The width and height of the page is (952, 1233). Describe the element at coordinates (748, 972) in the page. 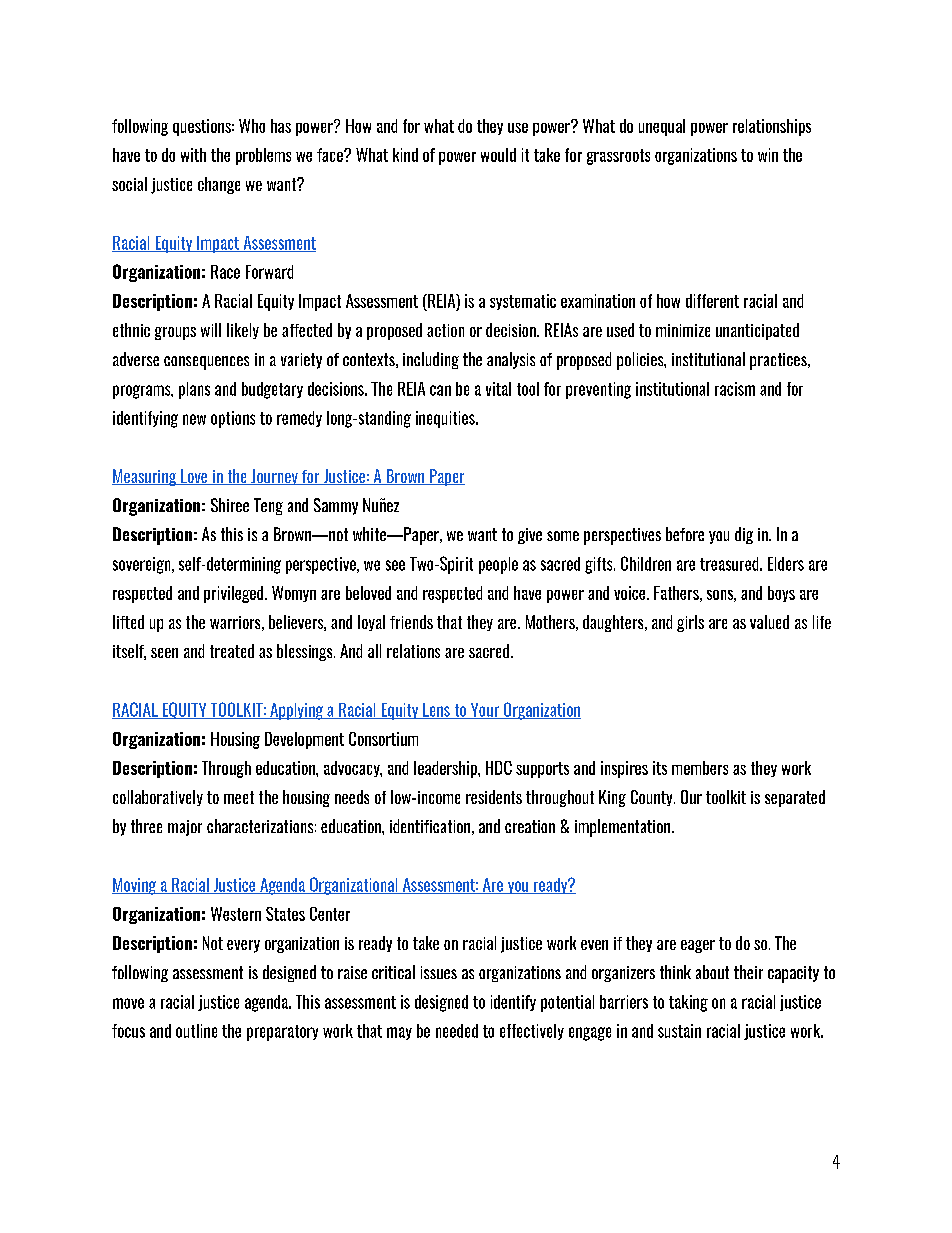

I see `their` at that location.
